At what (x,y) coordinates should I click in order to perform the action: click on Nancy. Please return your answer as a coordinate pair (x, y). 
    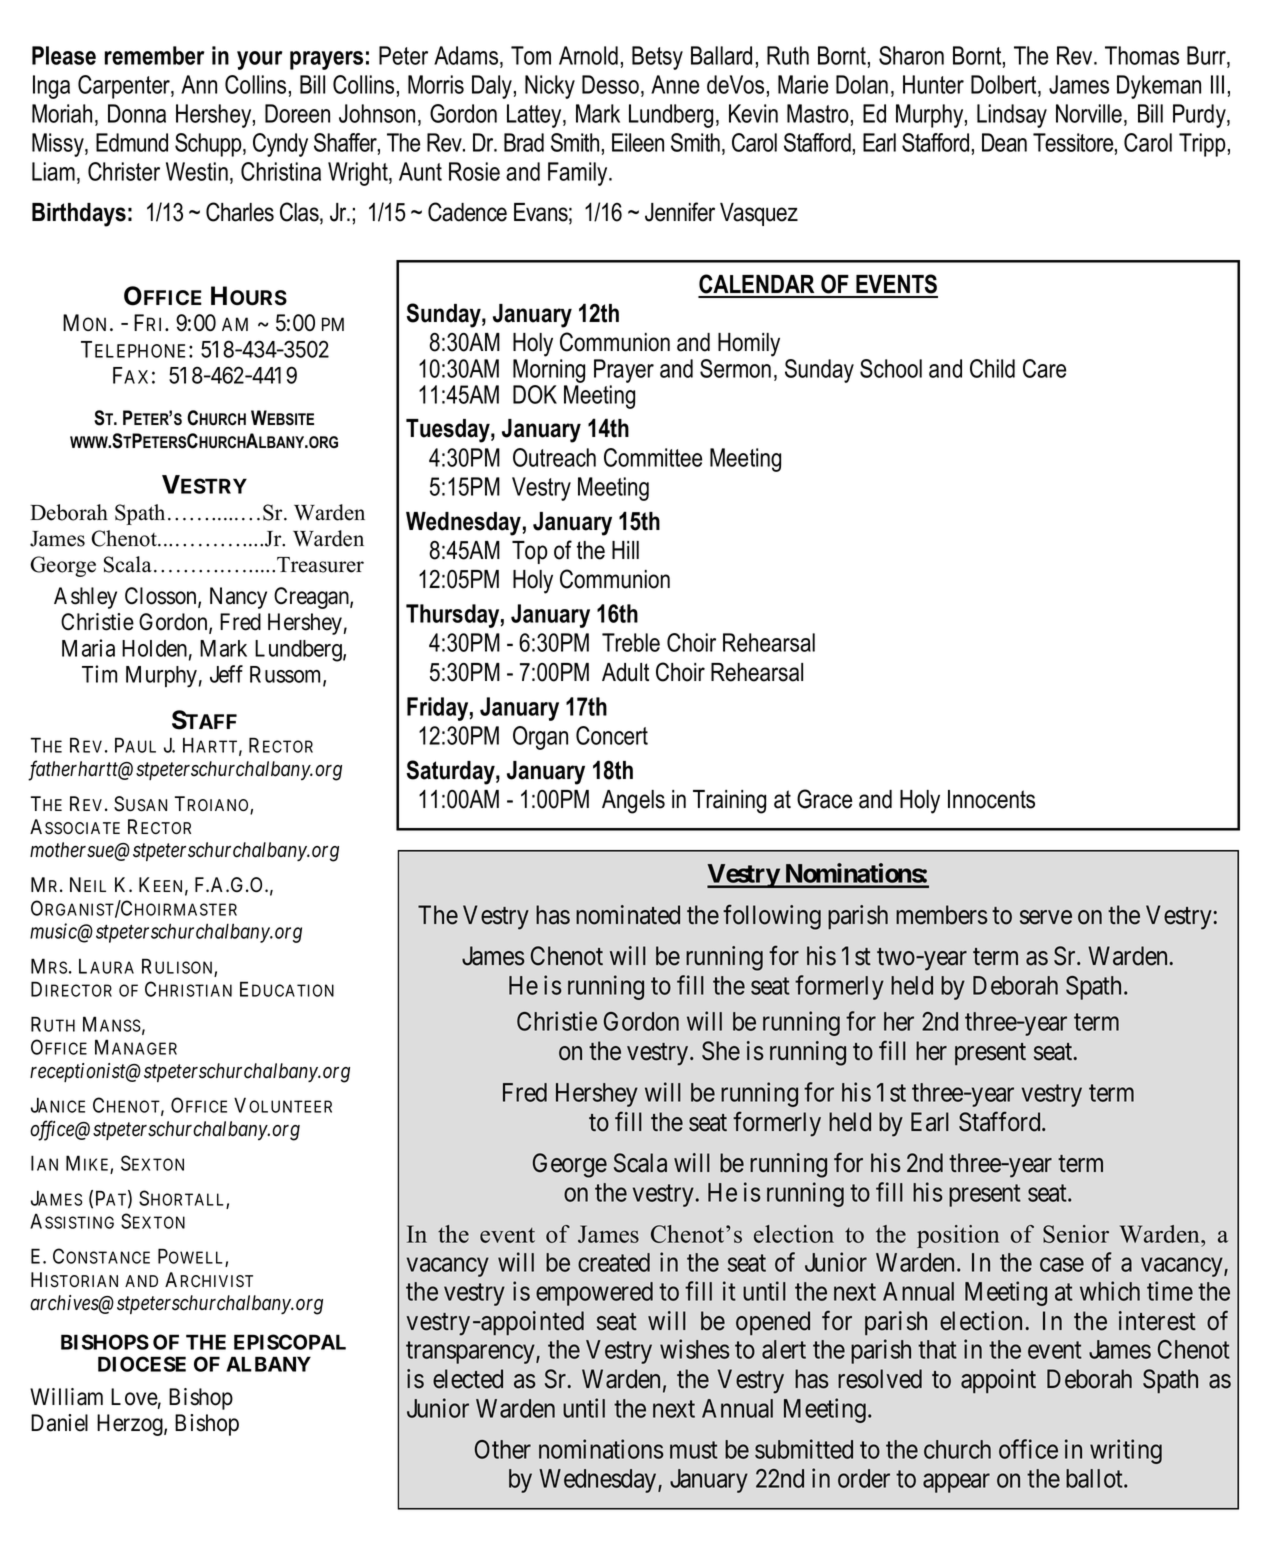
    Looking at the image, I should click on (238, 598).
